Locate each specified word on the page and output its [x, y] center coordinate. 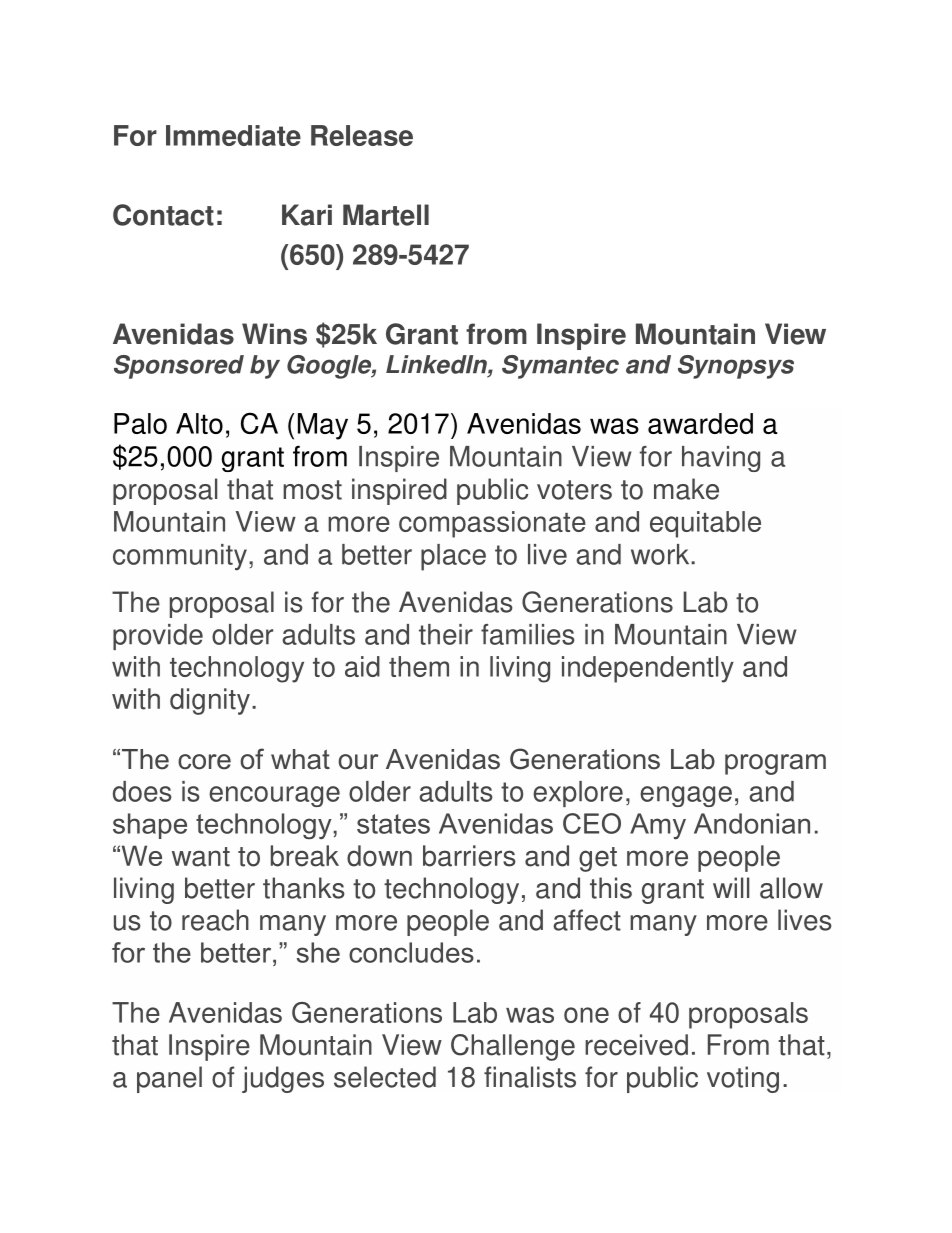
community [180, 557]
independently [648, 669]
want [201, 857]
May [323, 426]
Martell [386, 215]
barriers [469, 856]
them [419, 666]
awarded [700, 423]
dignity [210, 701]
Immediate [233, 135]
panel [169, 1079]
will [731, 887]
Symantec [560, 367]
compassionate [492, 524]
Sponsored [179, 367]
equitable [705, 524]
